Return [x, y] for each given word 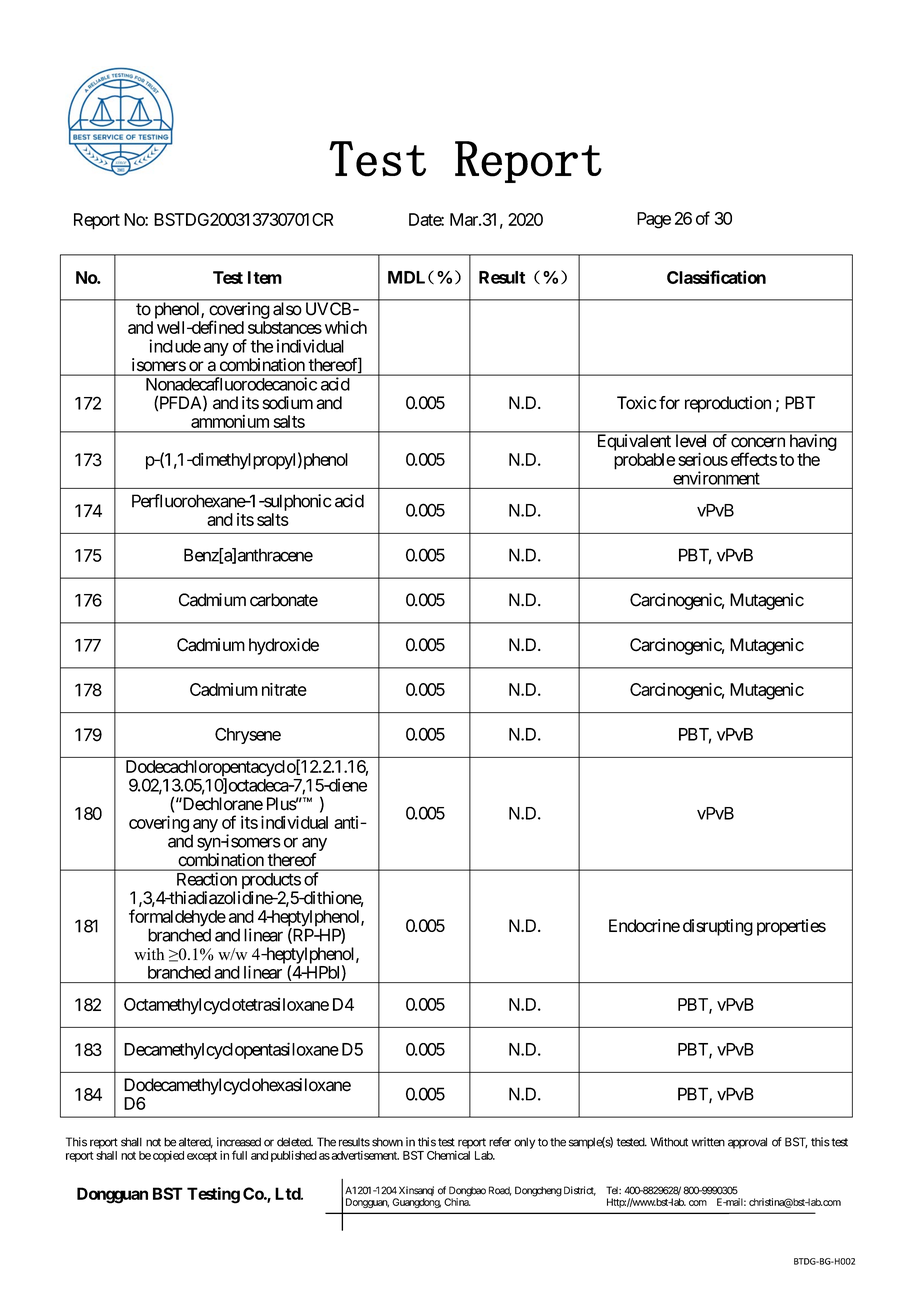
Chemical [448, 1155]
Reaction [207, 879]
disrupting [718, 927]
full [239, 1155]
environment [716, 478]
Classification [716, 277]
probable [644, 461]
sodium [288, 403]
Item [265, 277]
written [708, 1142]
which [346, 327]
